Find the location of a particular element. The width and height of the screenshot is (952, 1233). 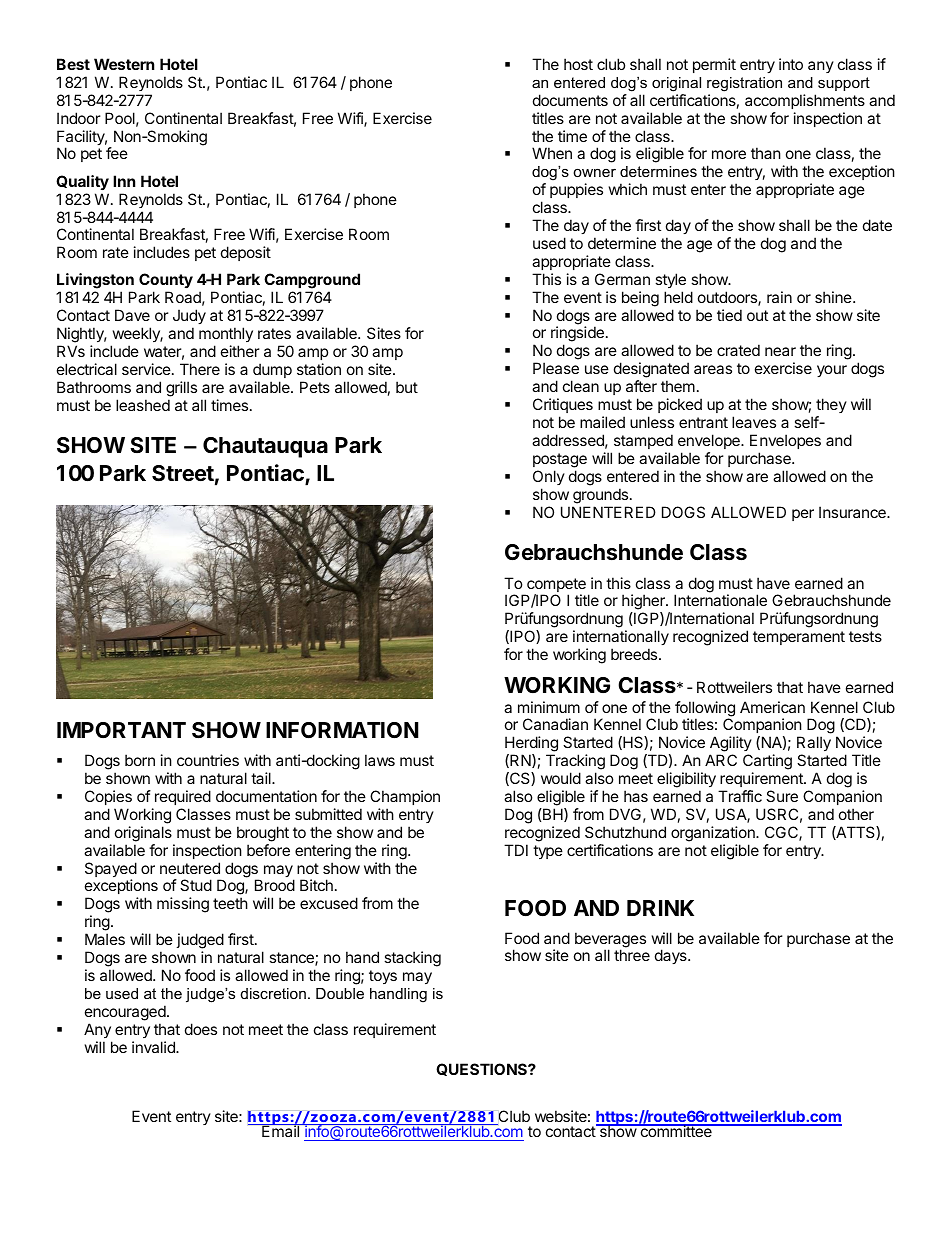

accomplishments is located at coordinates (805, 101).
